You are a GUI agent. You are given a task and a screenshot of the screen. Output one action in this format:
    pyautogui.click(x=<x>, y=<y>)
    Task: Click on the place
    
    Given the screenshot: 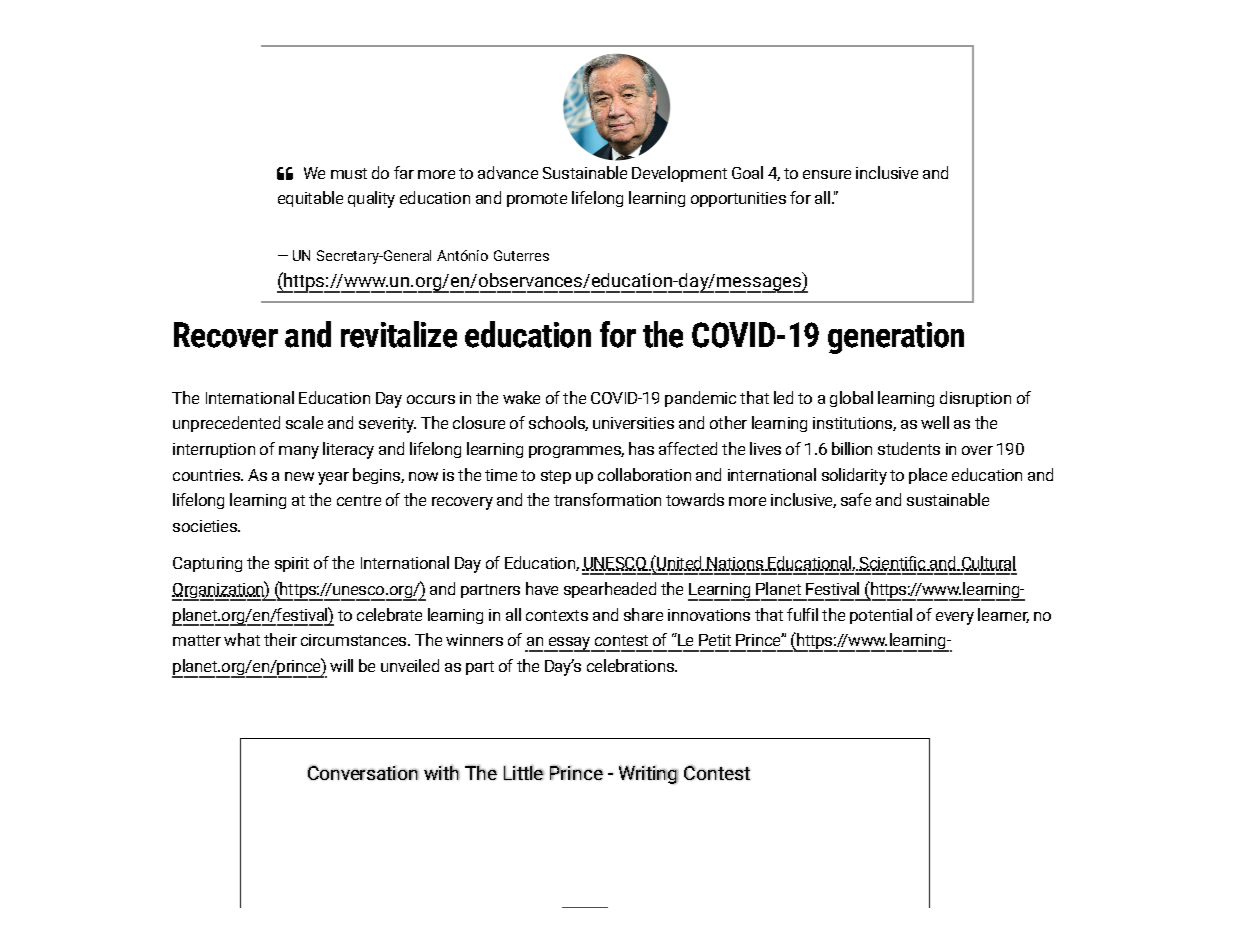 What is the action you would take?
    pyautogui.click(x=928, y=476)
